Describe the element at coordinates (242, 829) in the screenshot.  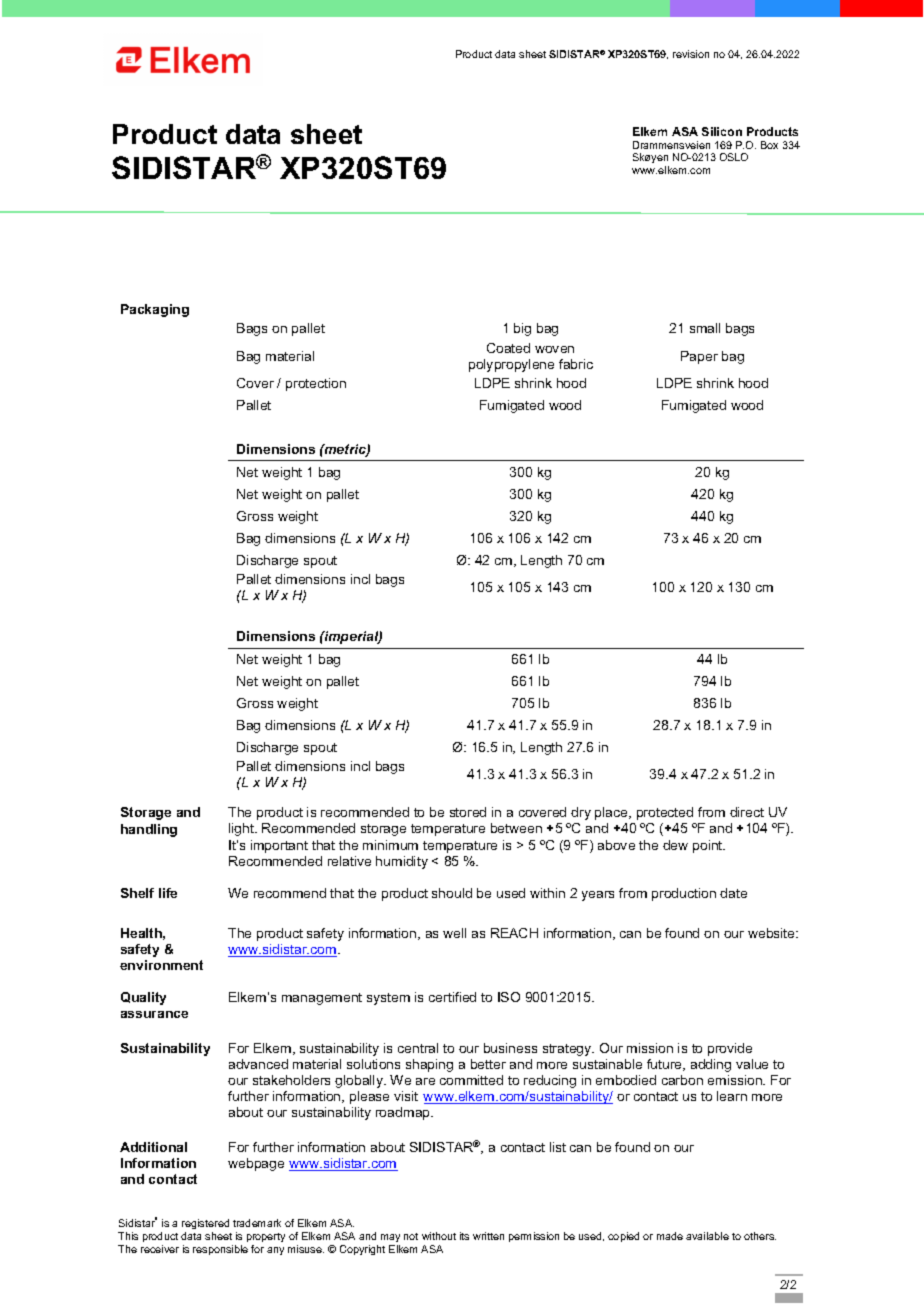
I see `light` at that location.
